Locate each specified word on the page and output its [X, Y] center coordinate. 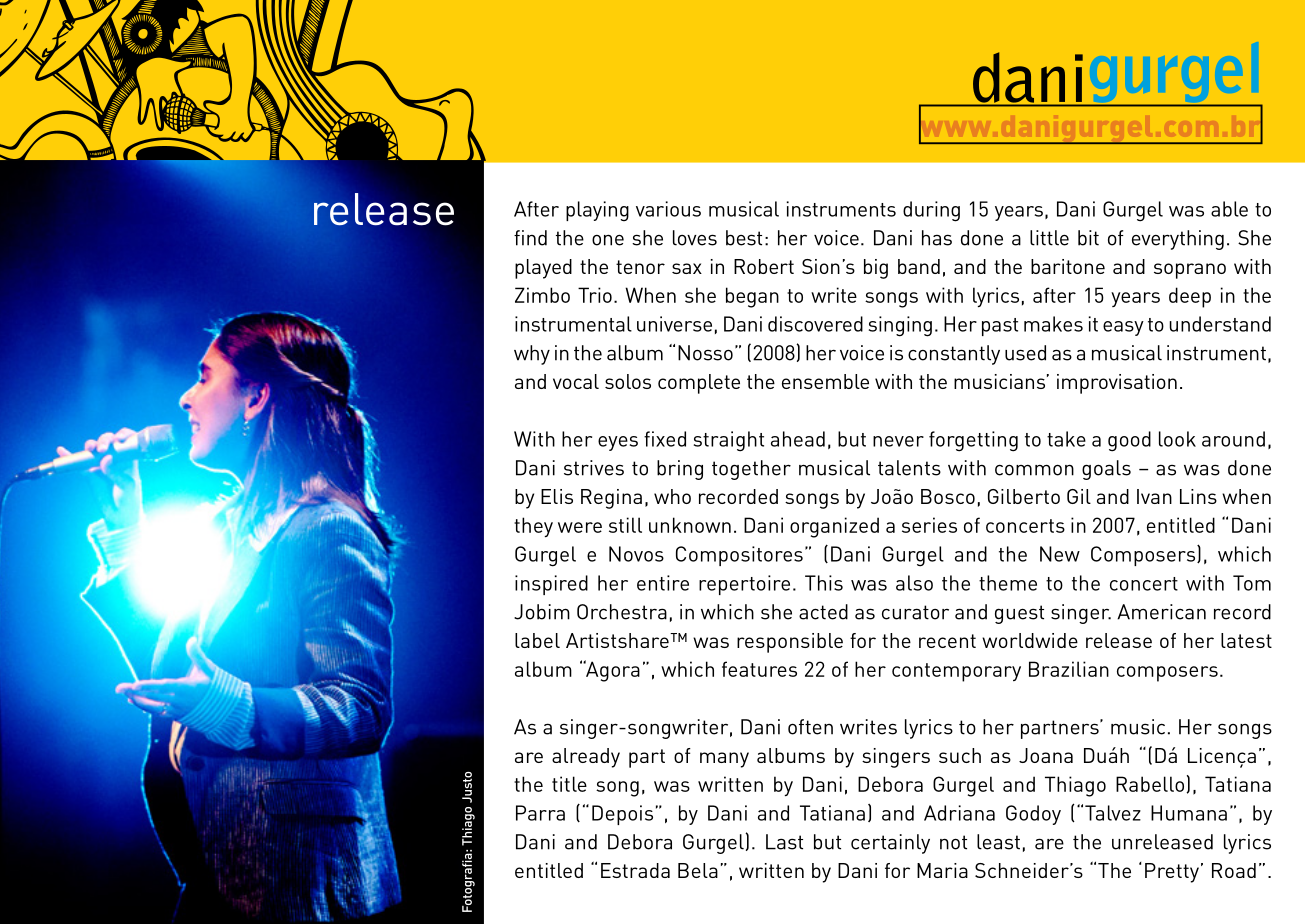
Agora [612, 671]
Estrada [635, 870]
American [1161, 612]
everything [1178, 240]
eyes [618, 443]
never [898, 441]
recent [947, 641]
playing [597, 211]
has [937, 238]
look [1177, 439]
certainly [890, 844]
